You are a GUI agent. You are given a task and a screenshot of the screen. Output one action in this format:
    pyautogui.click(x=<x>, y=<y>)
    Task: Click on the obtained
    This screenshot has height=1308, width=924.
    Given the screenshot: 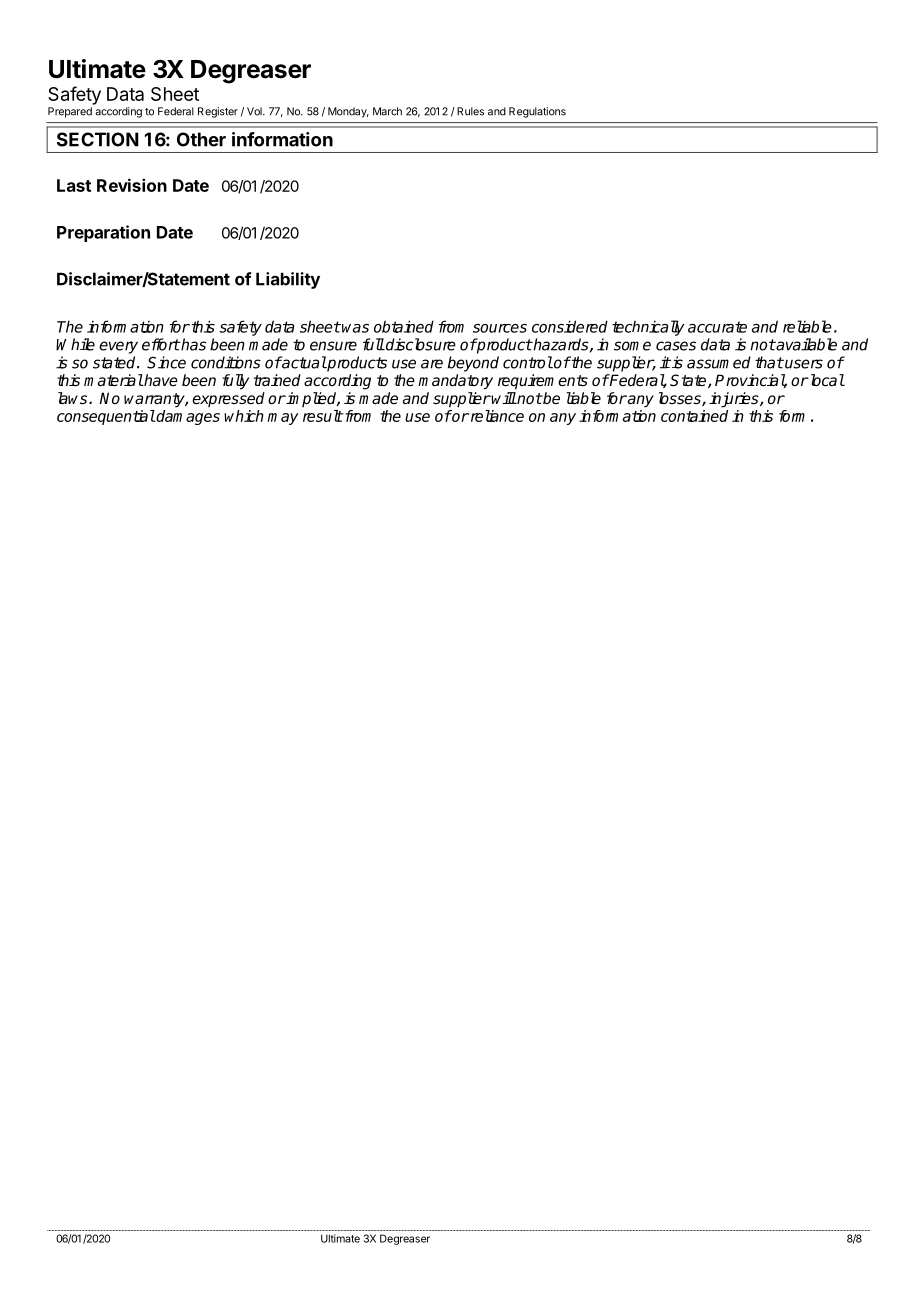 What is the action you would take?
    pyautogui.click(x=404, y=326)
